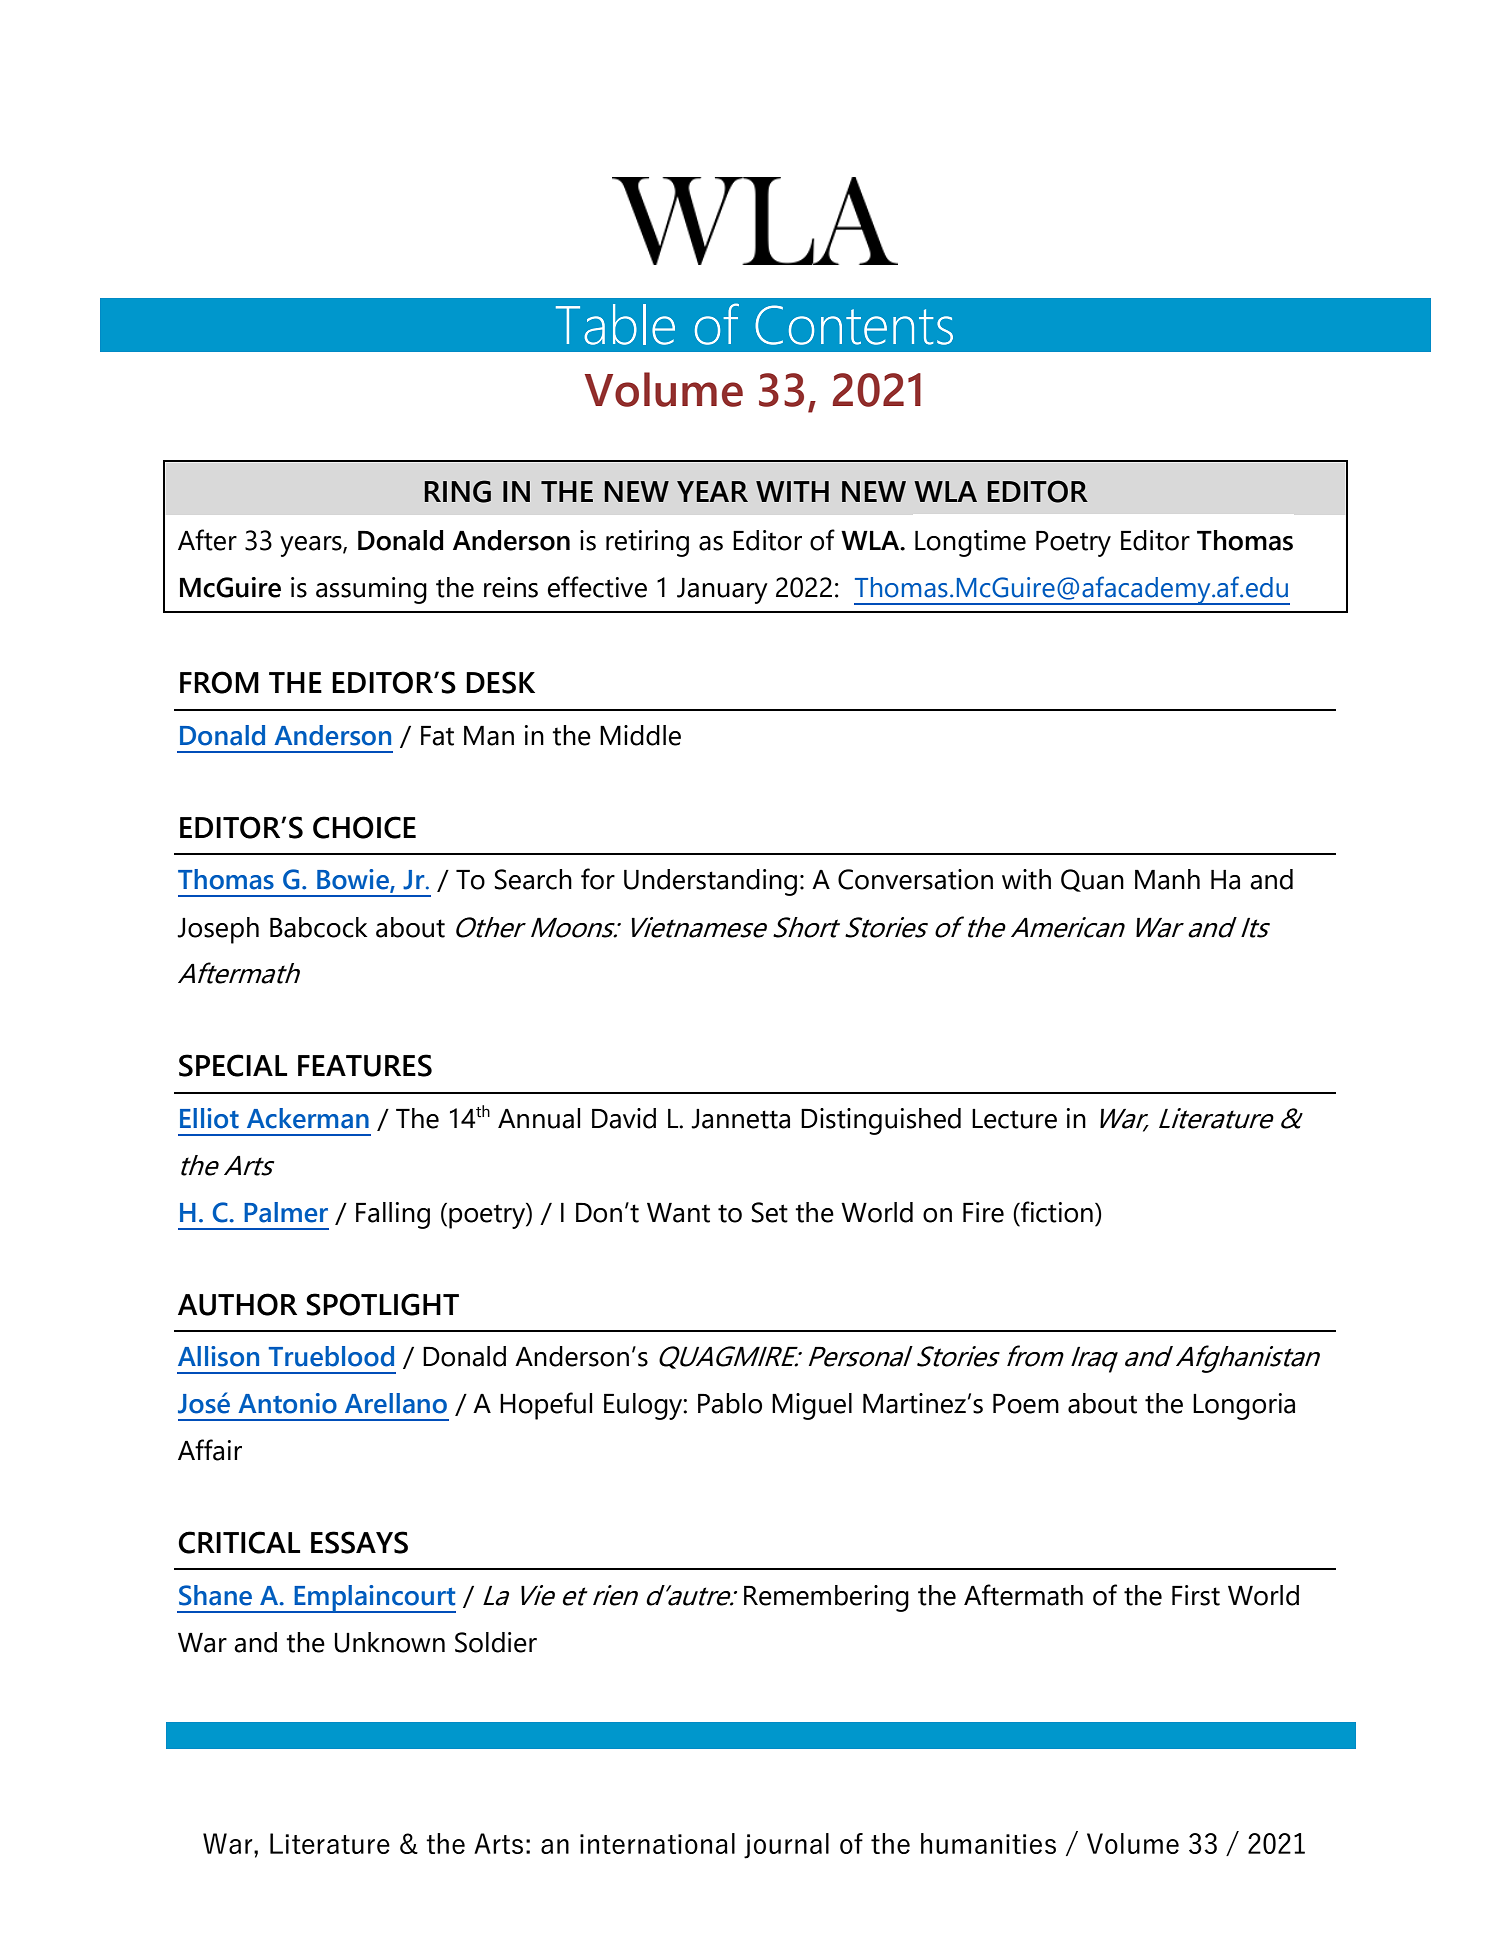 The width and height of the screenshot is (1510, 1954). I want to click on humanities, so click(988, 1843).
